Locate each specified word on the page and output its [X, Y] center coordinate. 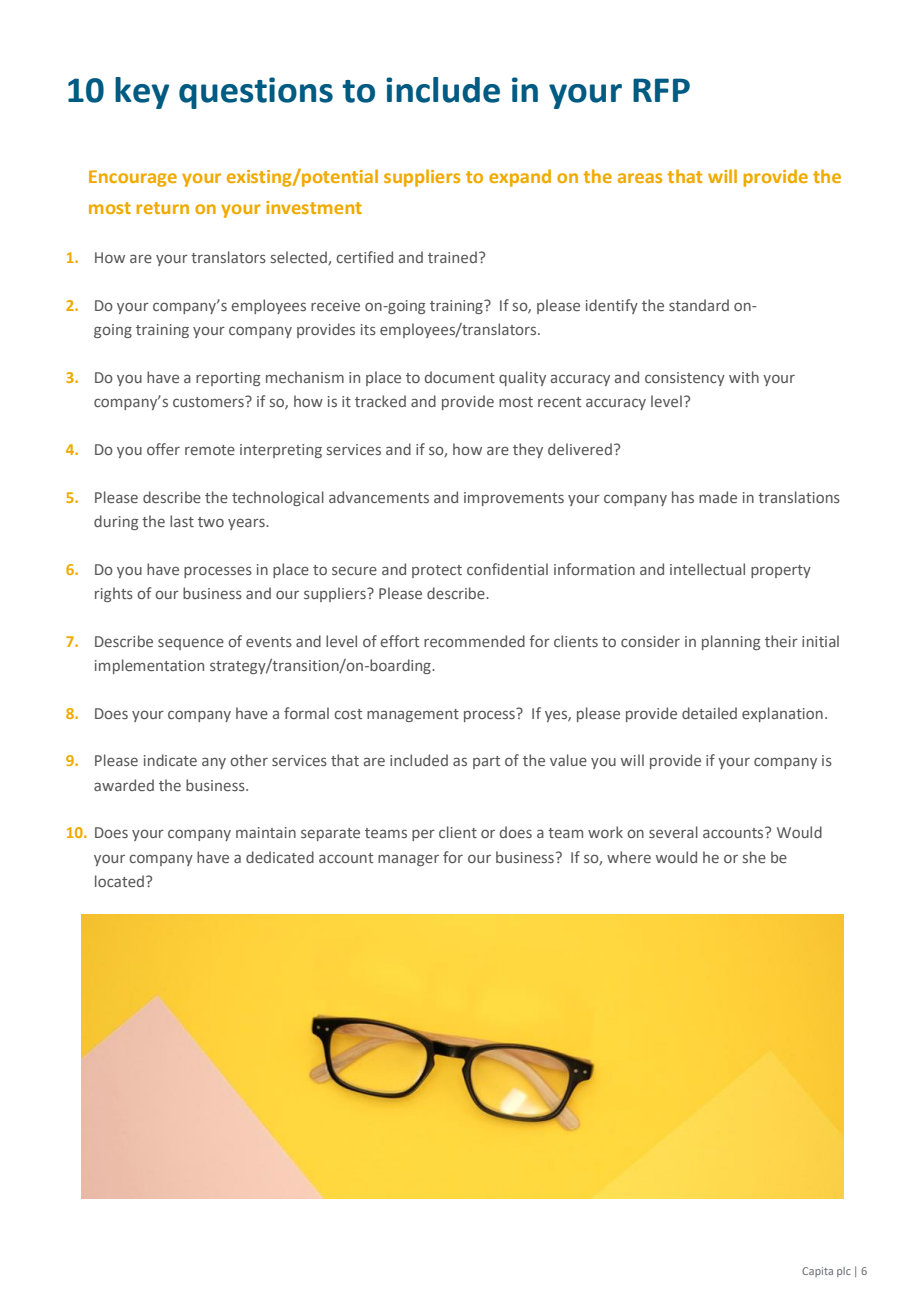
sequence [191, 644]
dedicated [280, 857]
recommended [474, 641]
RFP [661, 90]
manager [408, 860]
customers [209, 401]
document [460, 377]
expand [520, 178]
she [754, 857]
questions [256, 93]
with [744, 377]
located [119, 881]
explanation [782, 714]
